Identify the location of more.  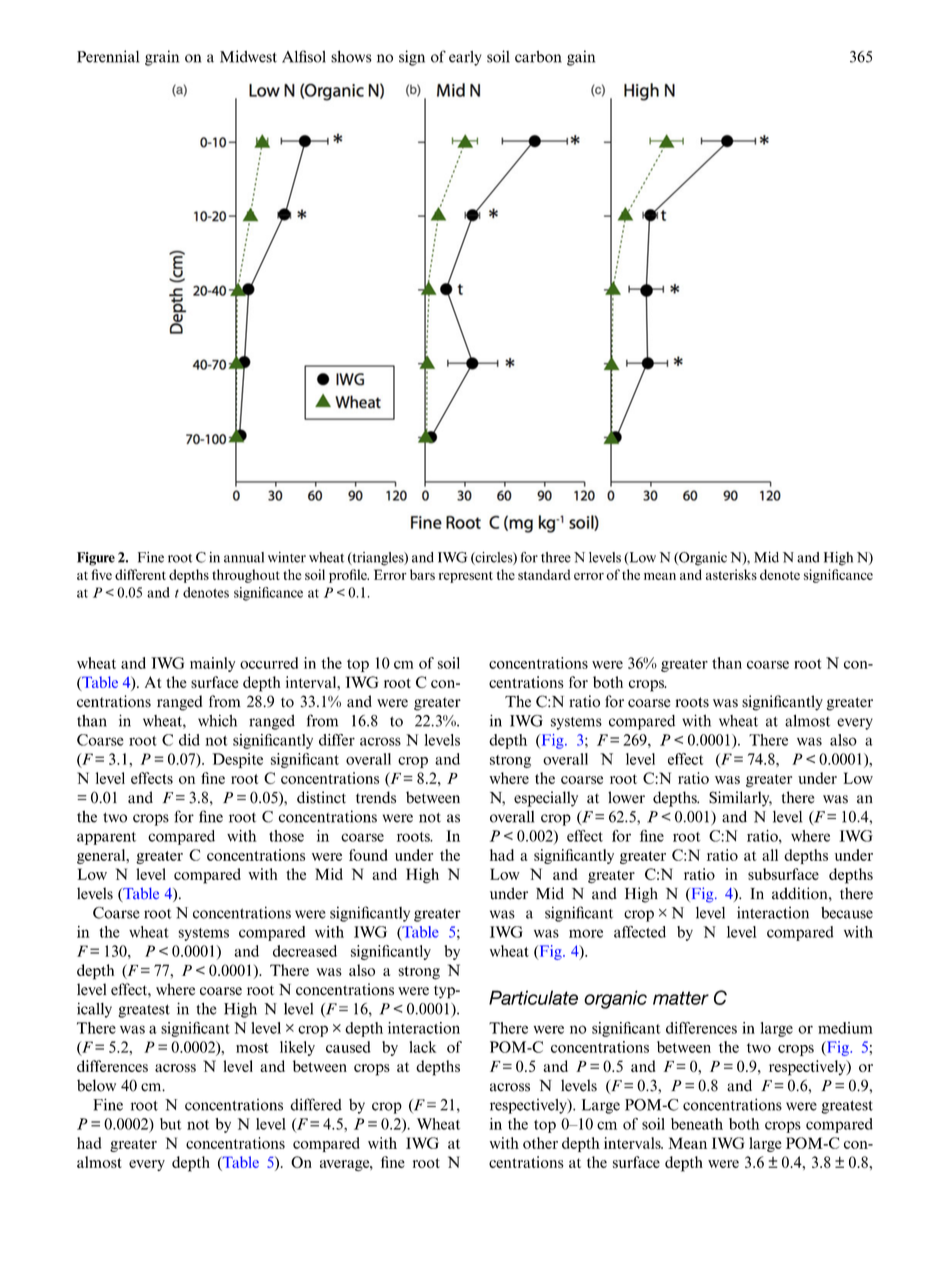
(586, 933).
